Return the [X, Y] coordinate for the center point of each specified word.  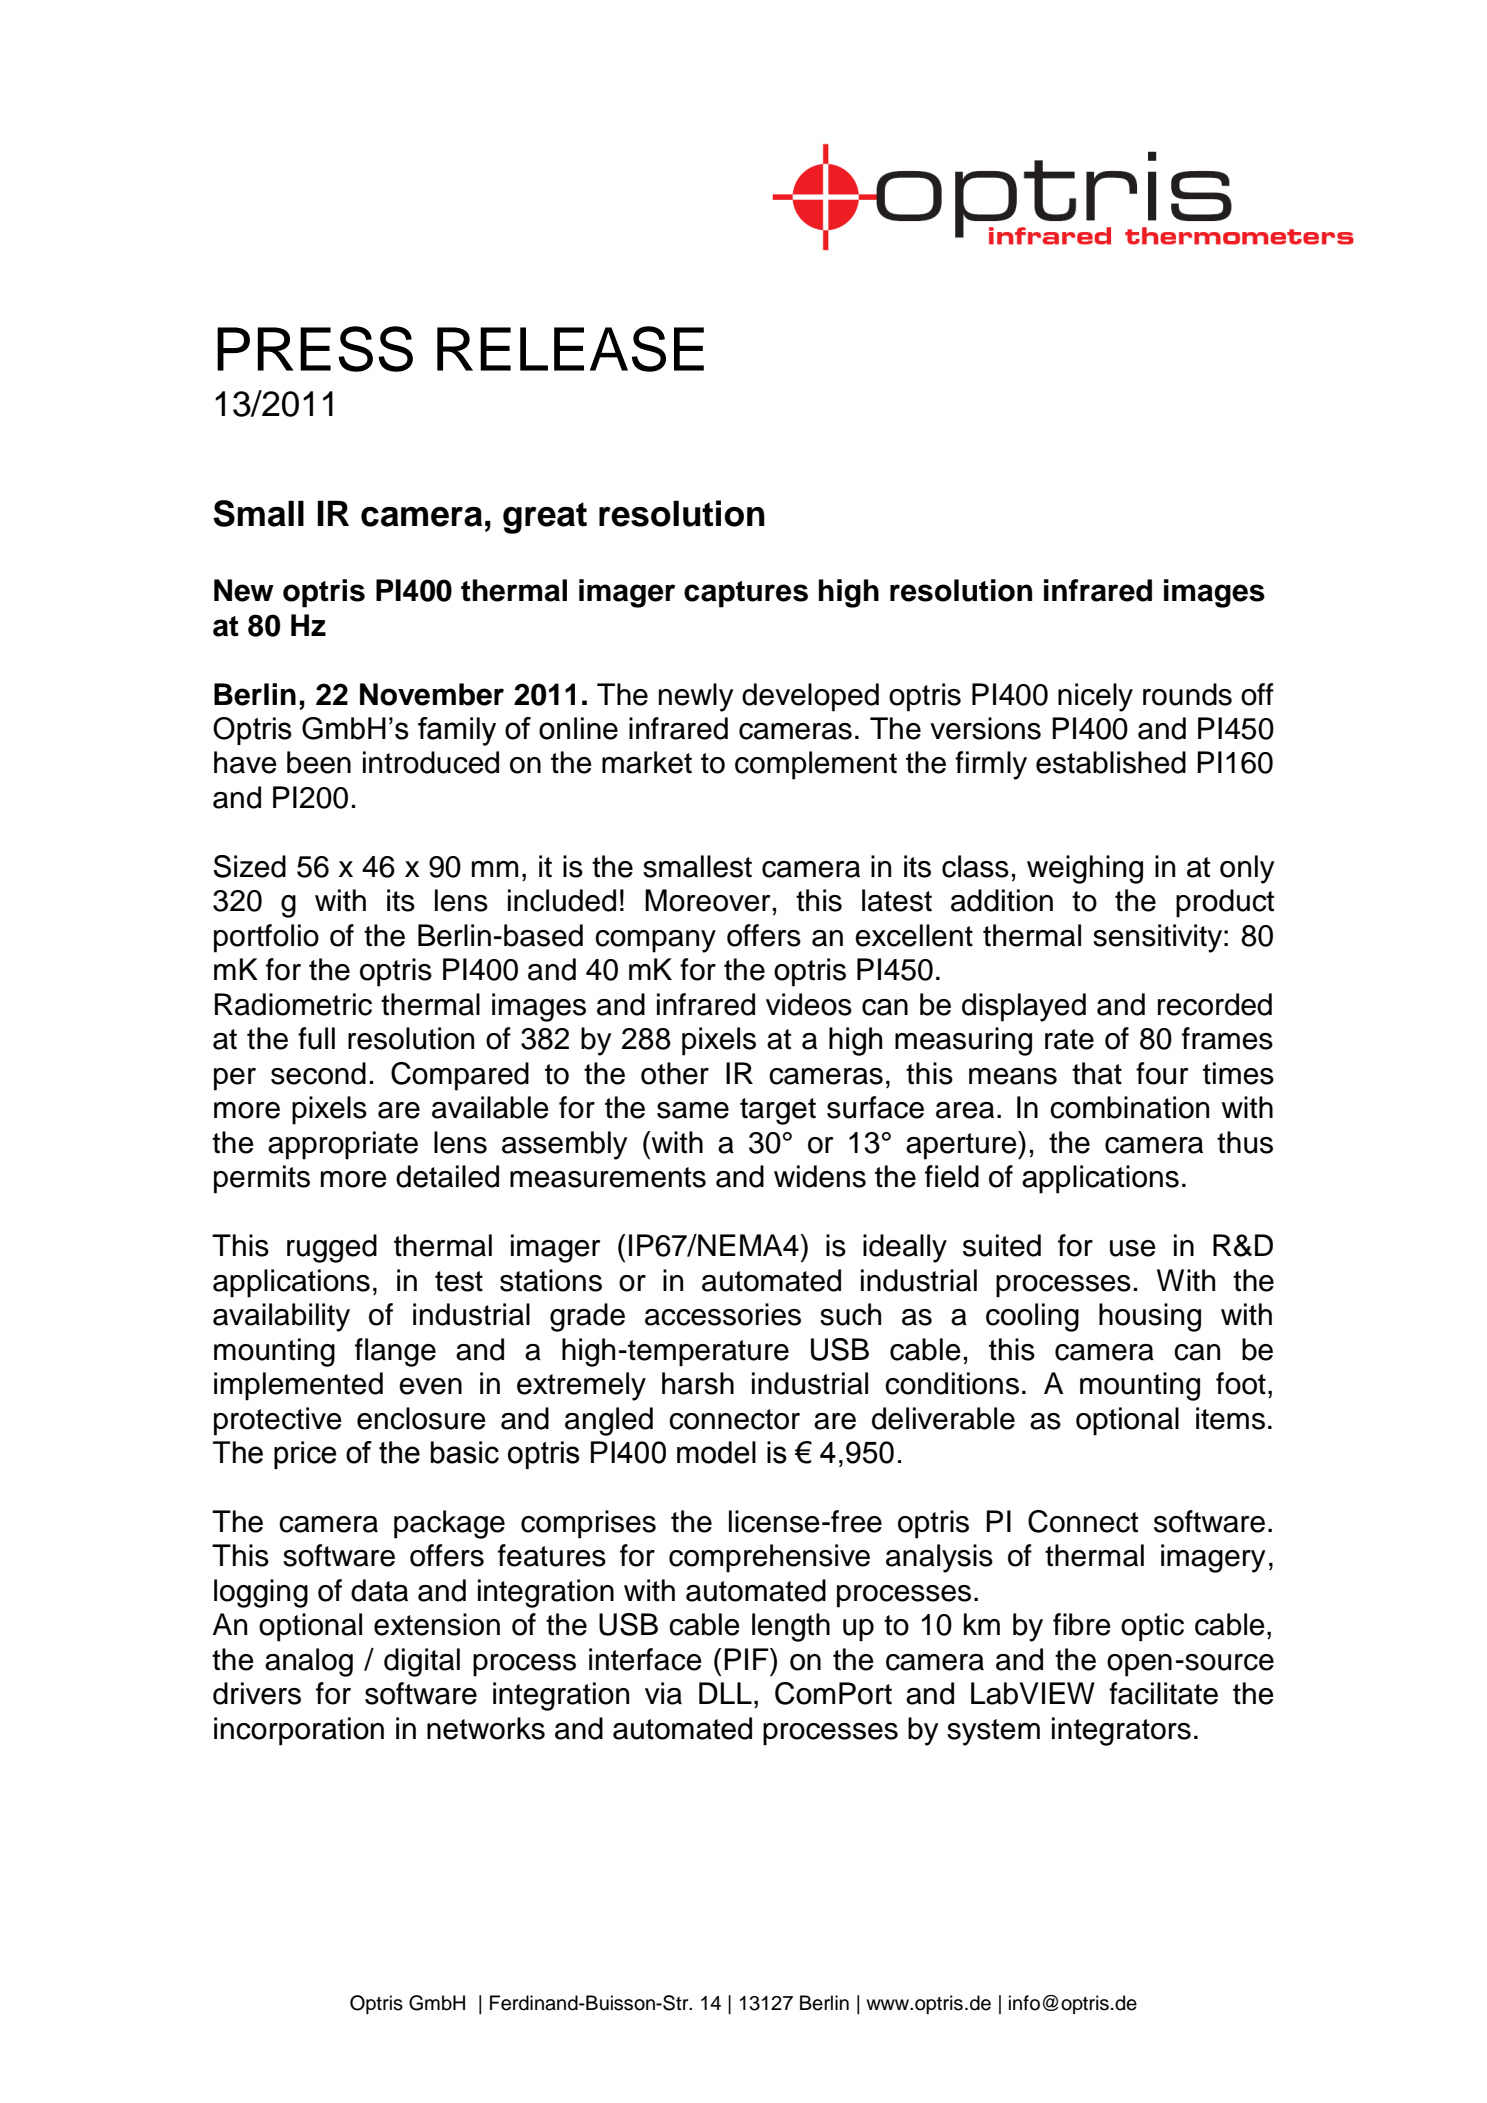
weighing [1085, 869]
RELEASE [570, 349]
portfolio [266, 938]
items [1230, 1418]
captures [746, 594]
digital [422, 1662]
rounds [1187, 694]
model [716, 1452]
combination [1129, 1107]
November [432, 694]
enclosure [421, 1418]
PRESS [315, 349]
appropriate [343, 1145]
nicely [1095, 697]
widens [820, 1176]
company [655, 941]
